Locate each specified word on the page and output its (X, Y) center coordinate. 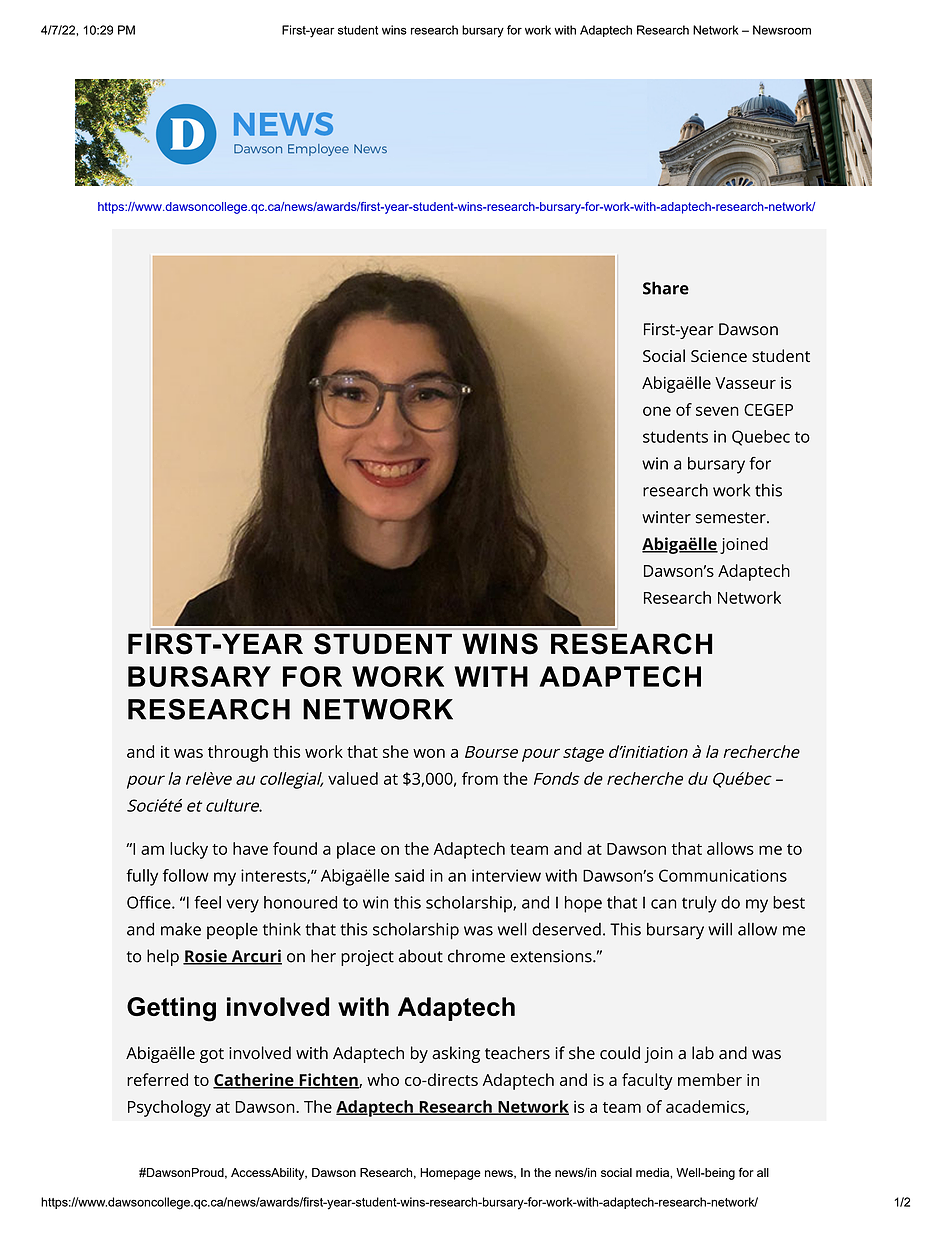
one (657, 411)
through (238, 753)
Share (666, 288)
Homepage (450, 1174)
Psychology (169, 1108)
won (429, 753)
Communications (723, 875)
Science (719, 356)
